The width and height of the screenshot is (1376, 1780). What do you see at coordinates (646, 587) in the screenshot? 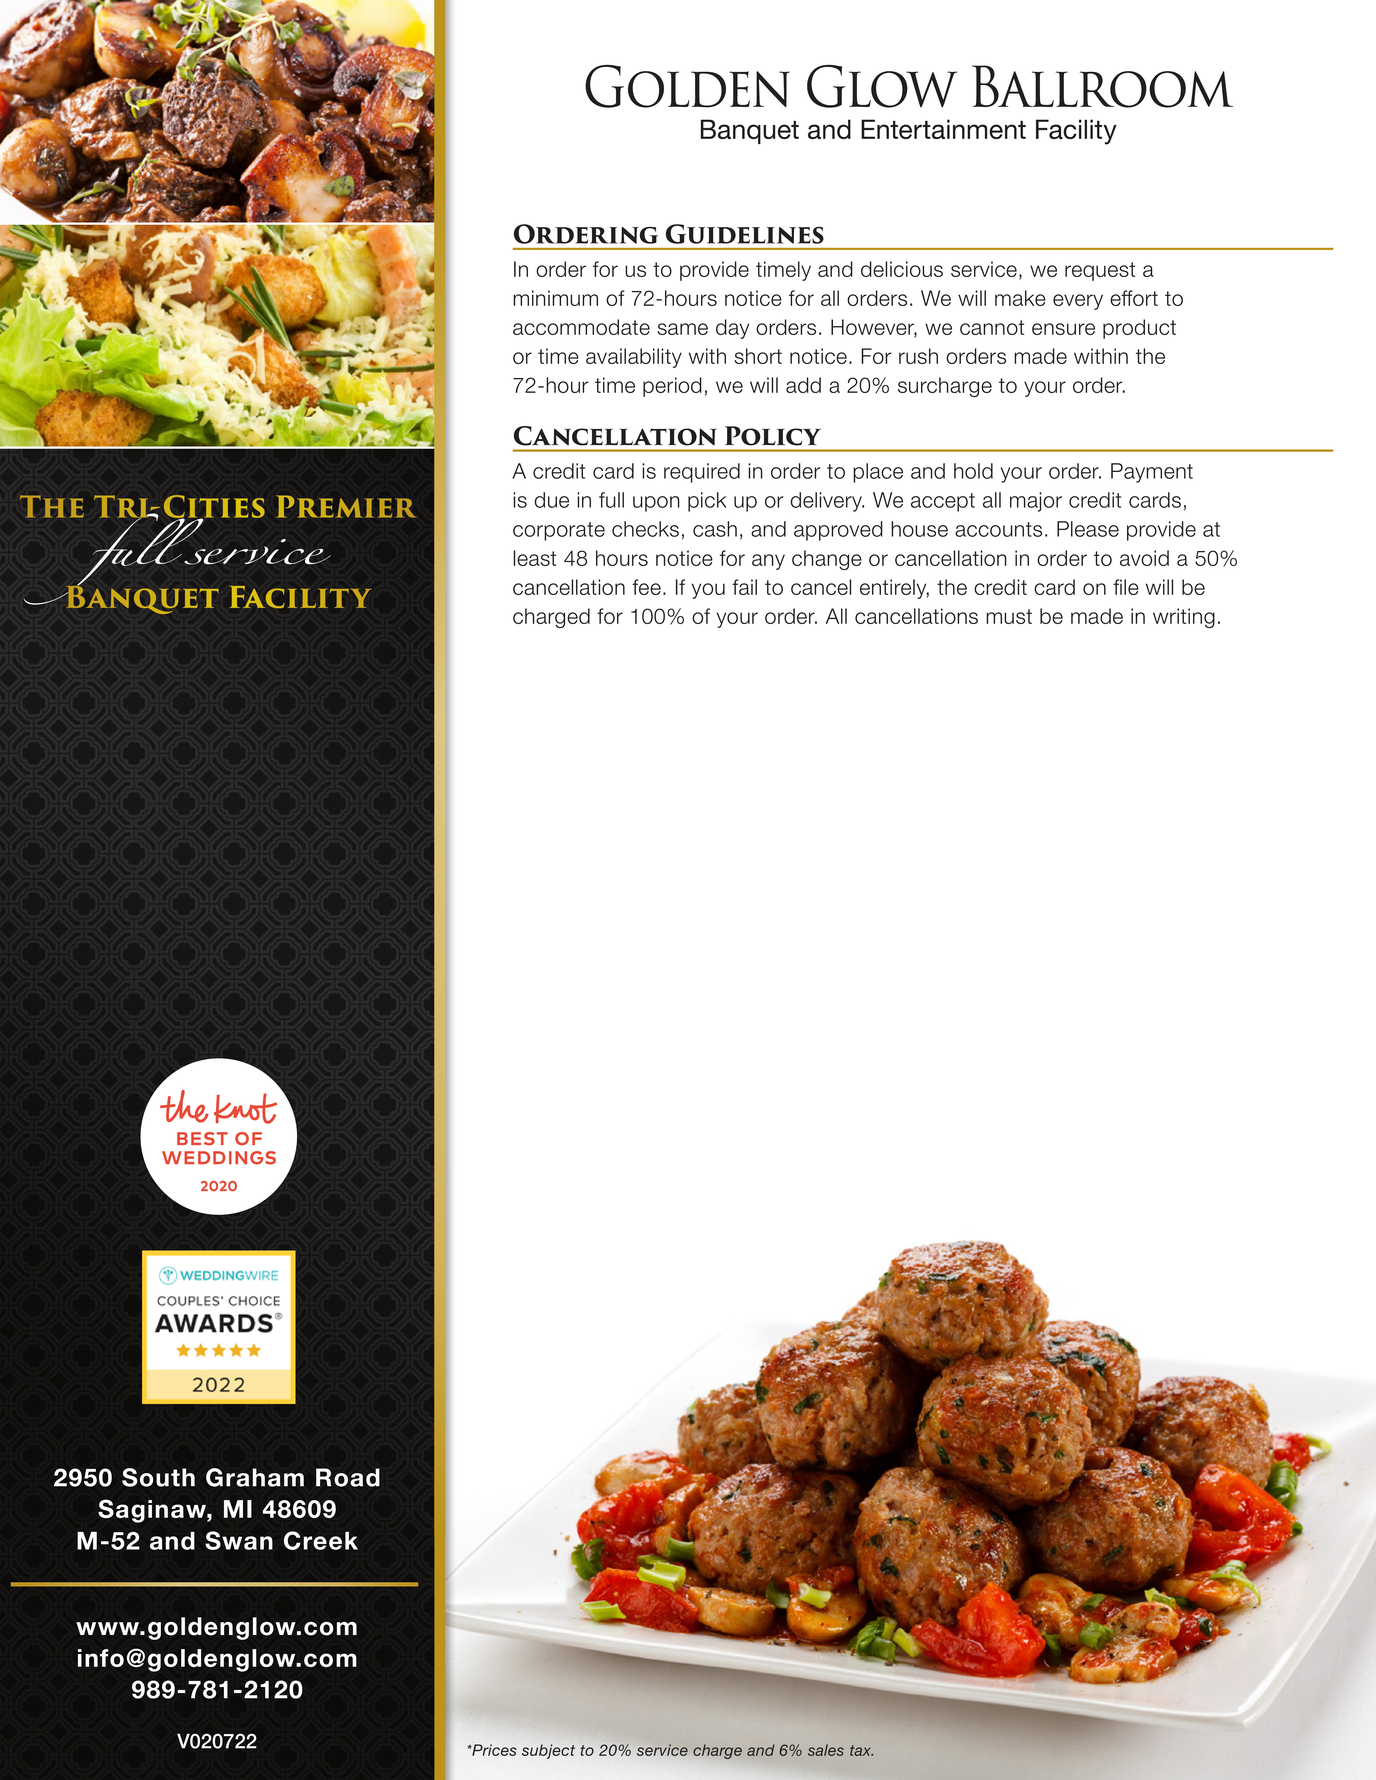
I see `fee` at bounding box center [646, 587].
